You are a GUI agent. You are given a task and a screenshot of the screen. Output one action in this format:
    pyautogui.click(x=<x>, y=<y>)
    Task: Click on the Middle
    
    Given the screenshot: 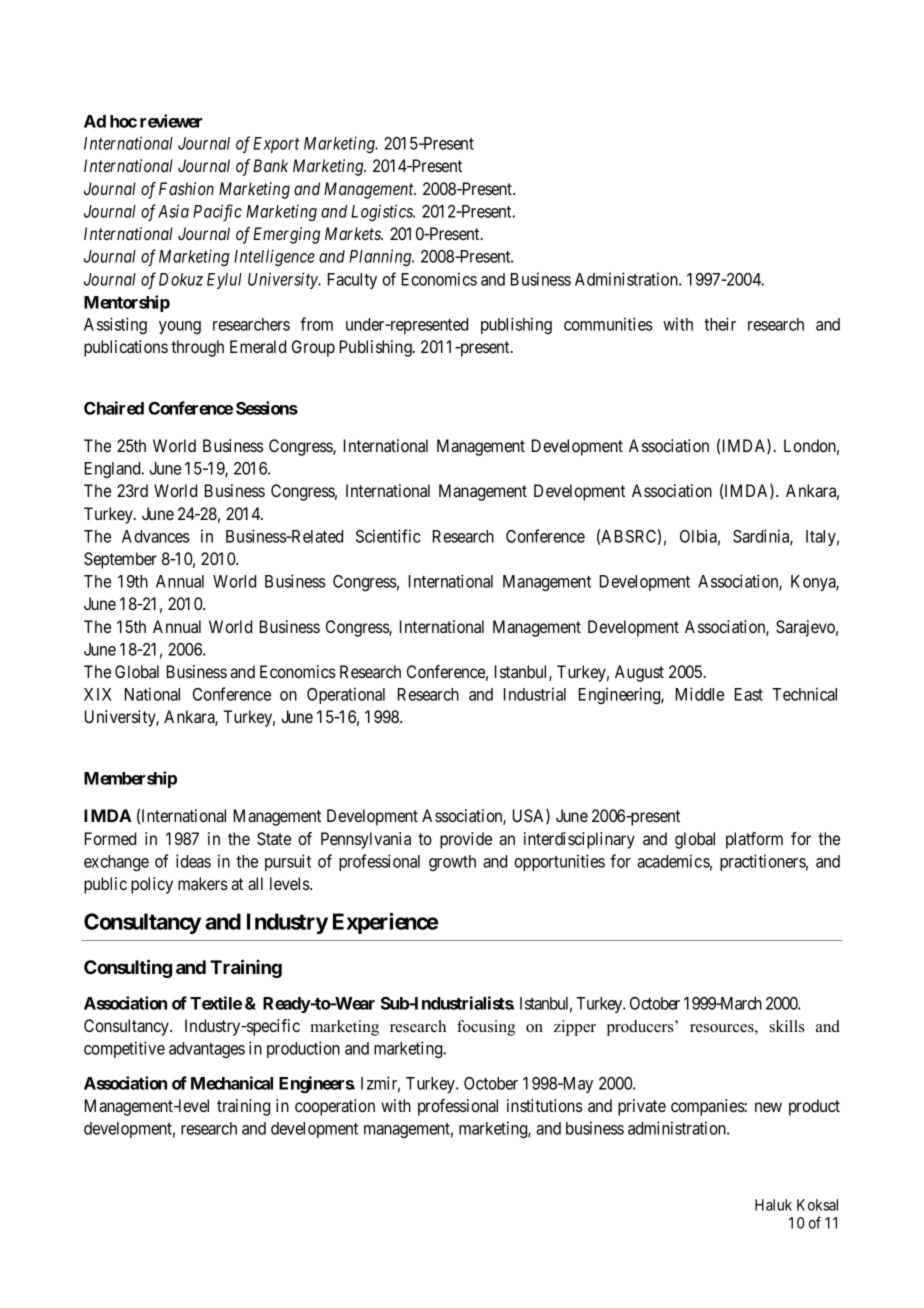 What is the action you would take?
    pyautogui.click(x=700, y=694)
